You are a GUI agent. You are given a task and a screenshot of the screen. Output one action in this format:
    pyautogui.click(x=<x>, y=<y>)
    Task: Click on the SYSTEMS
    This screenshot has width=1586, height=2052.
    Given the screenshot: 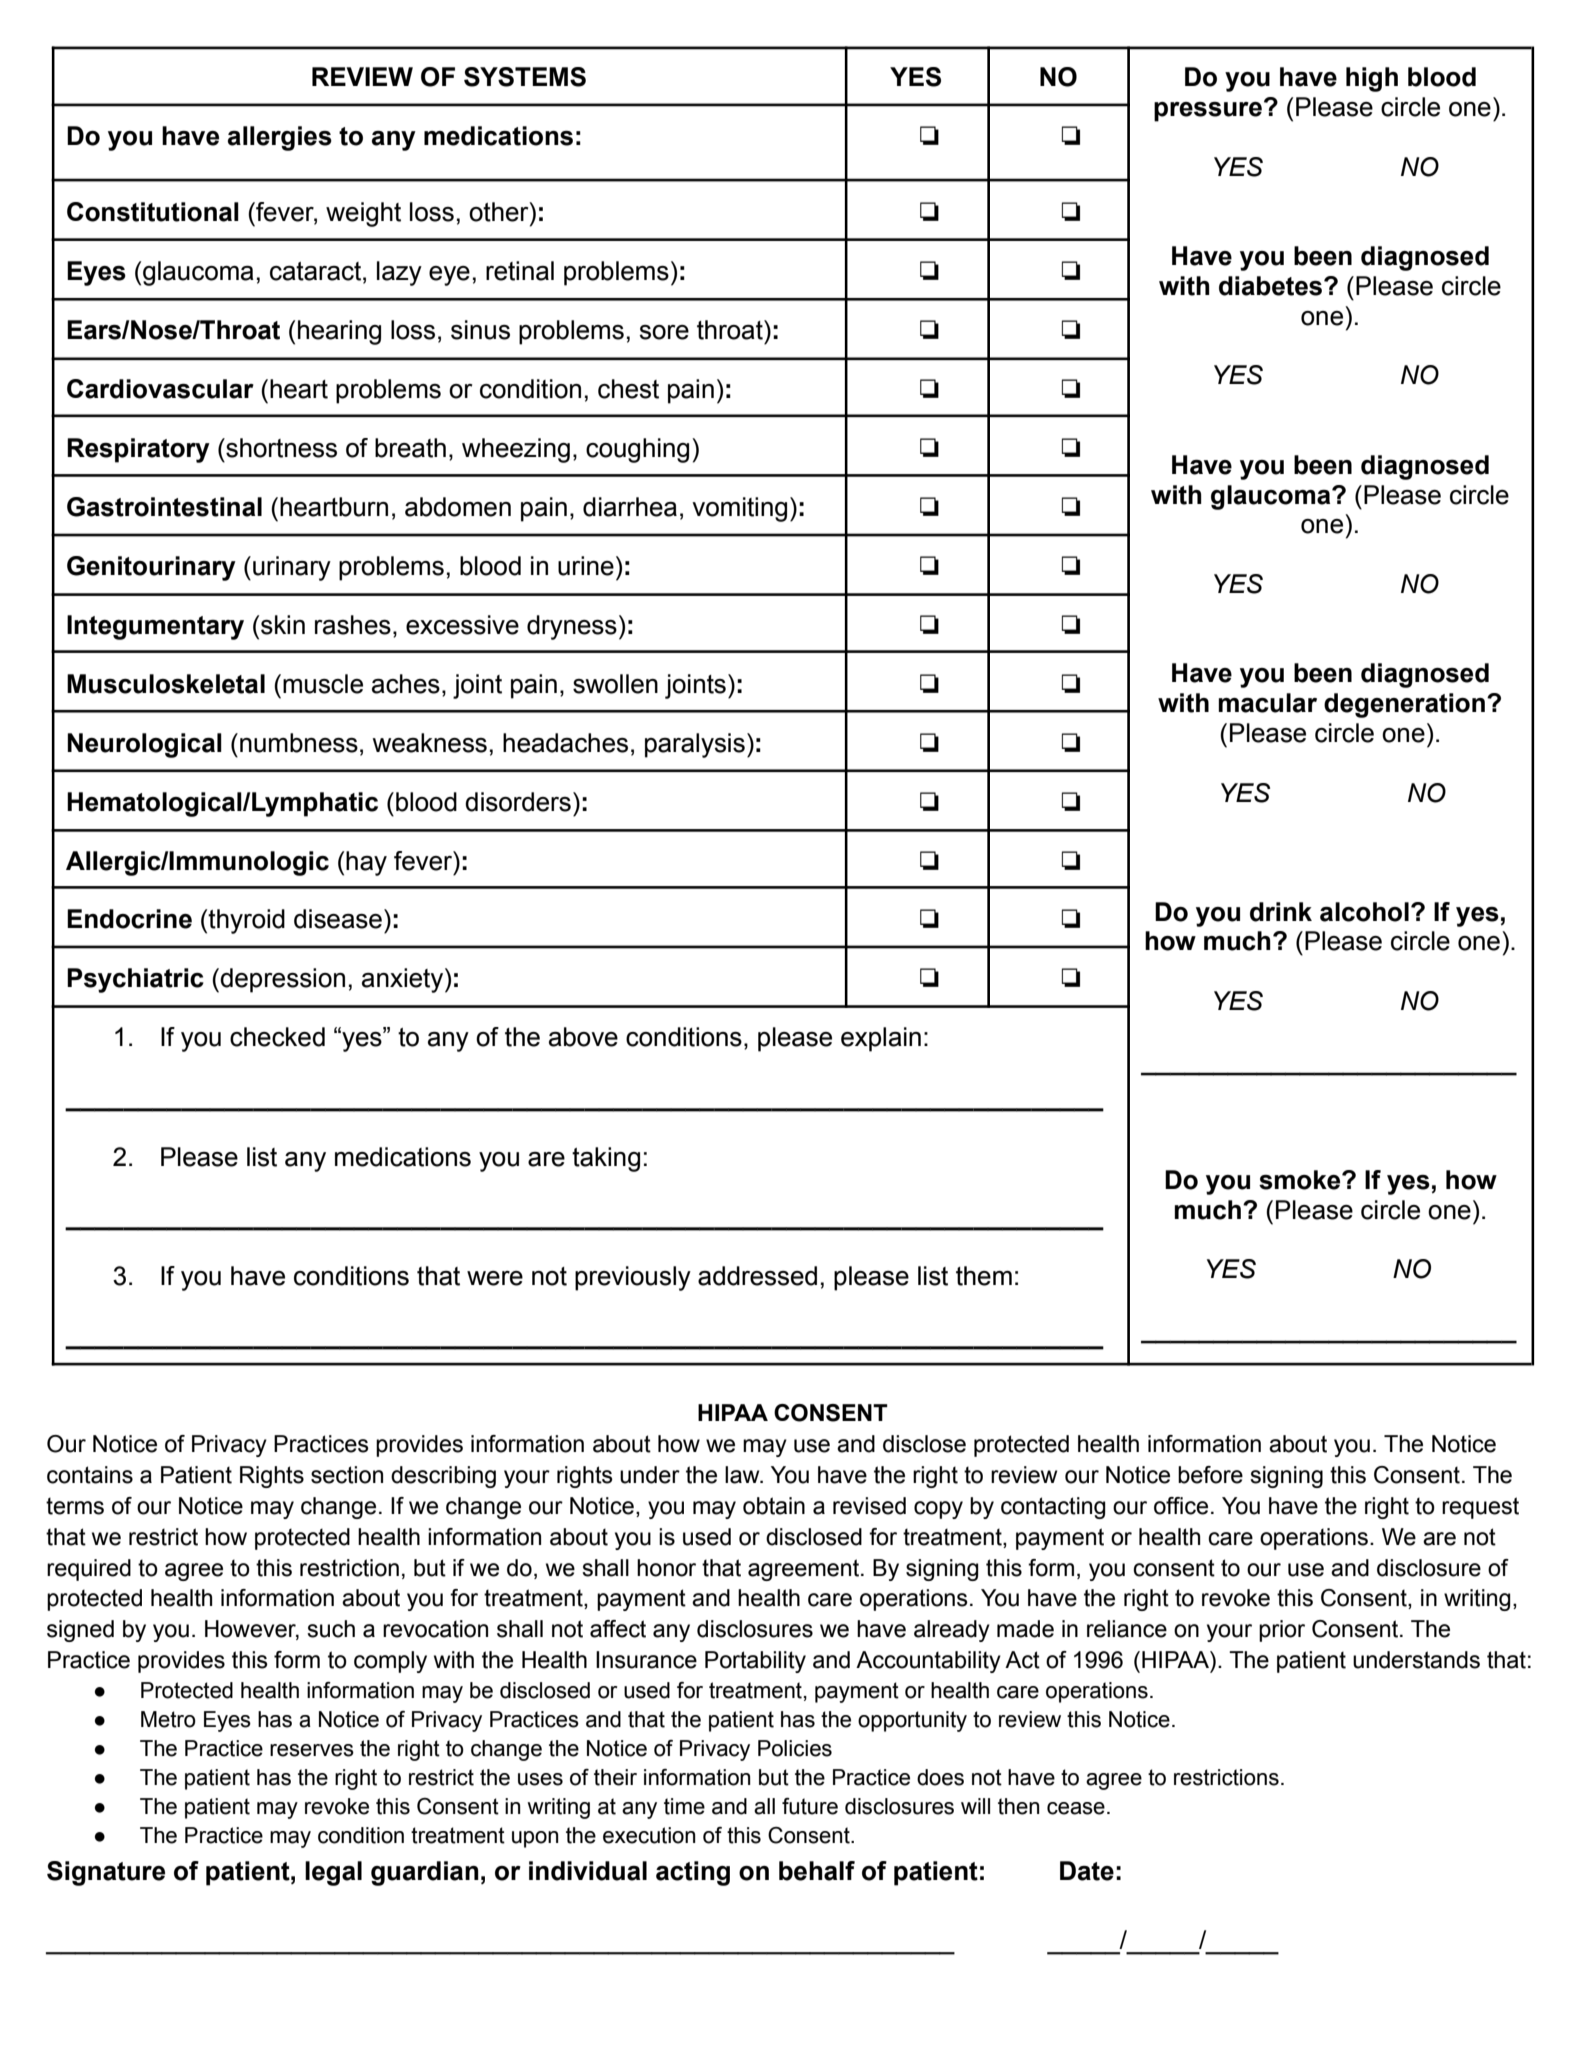 What is the action you would take?
    pyautogui.click(x=525, y=77)
